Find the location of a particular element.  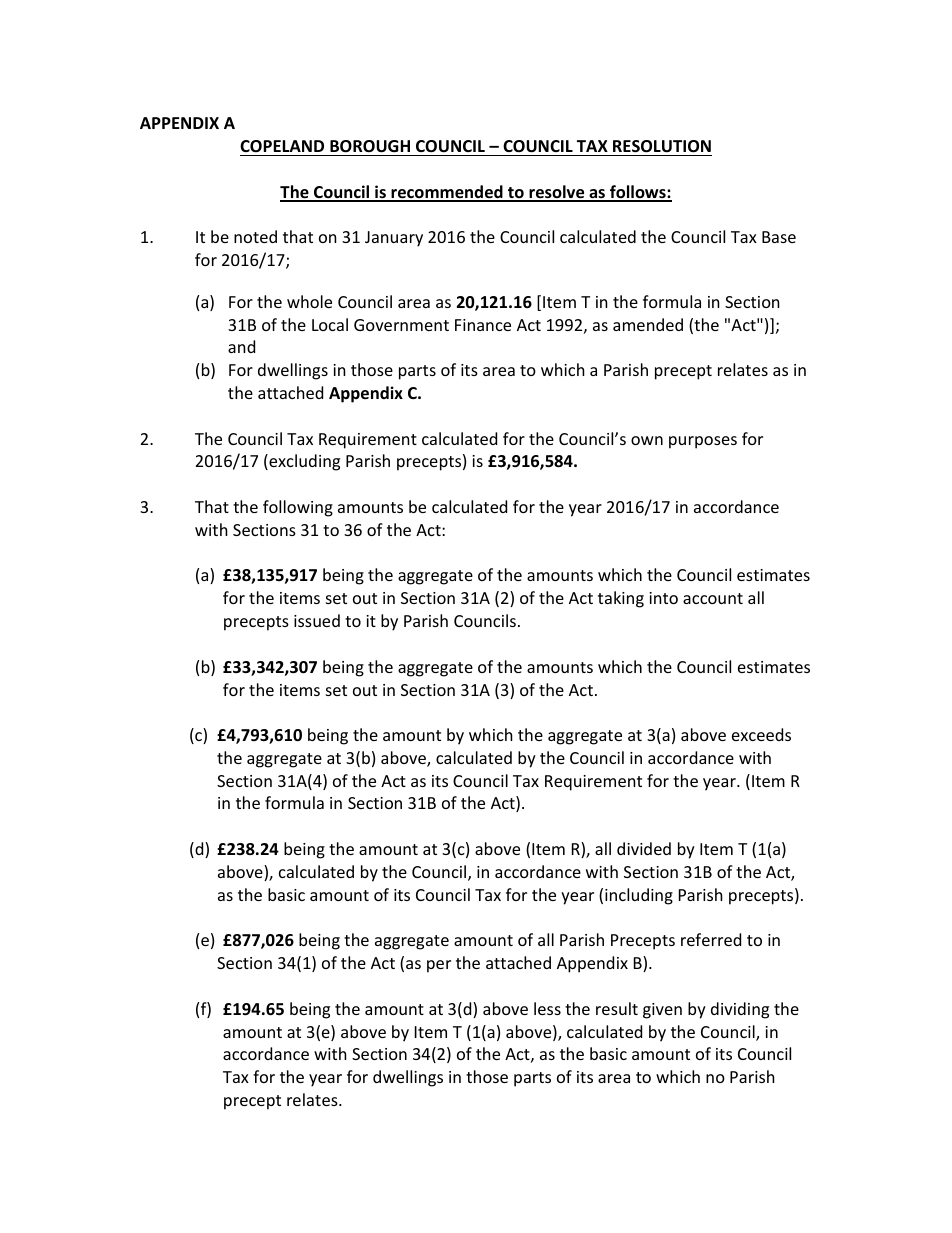

excluding is located at coordinates (303, 462).
